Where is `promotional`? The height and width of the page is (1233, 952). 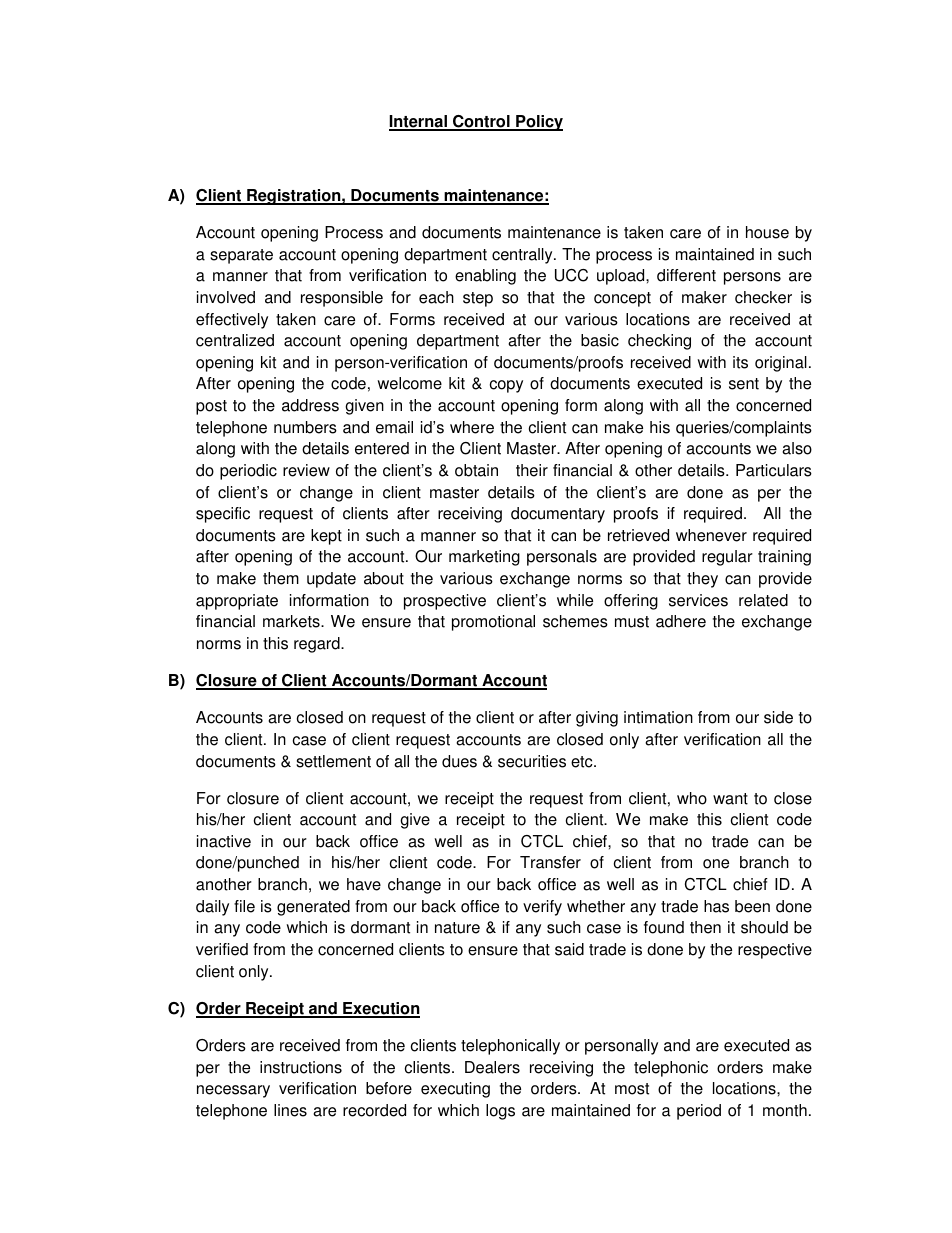
promotional is located at coordinates (493, 623).
